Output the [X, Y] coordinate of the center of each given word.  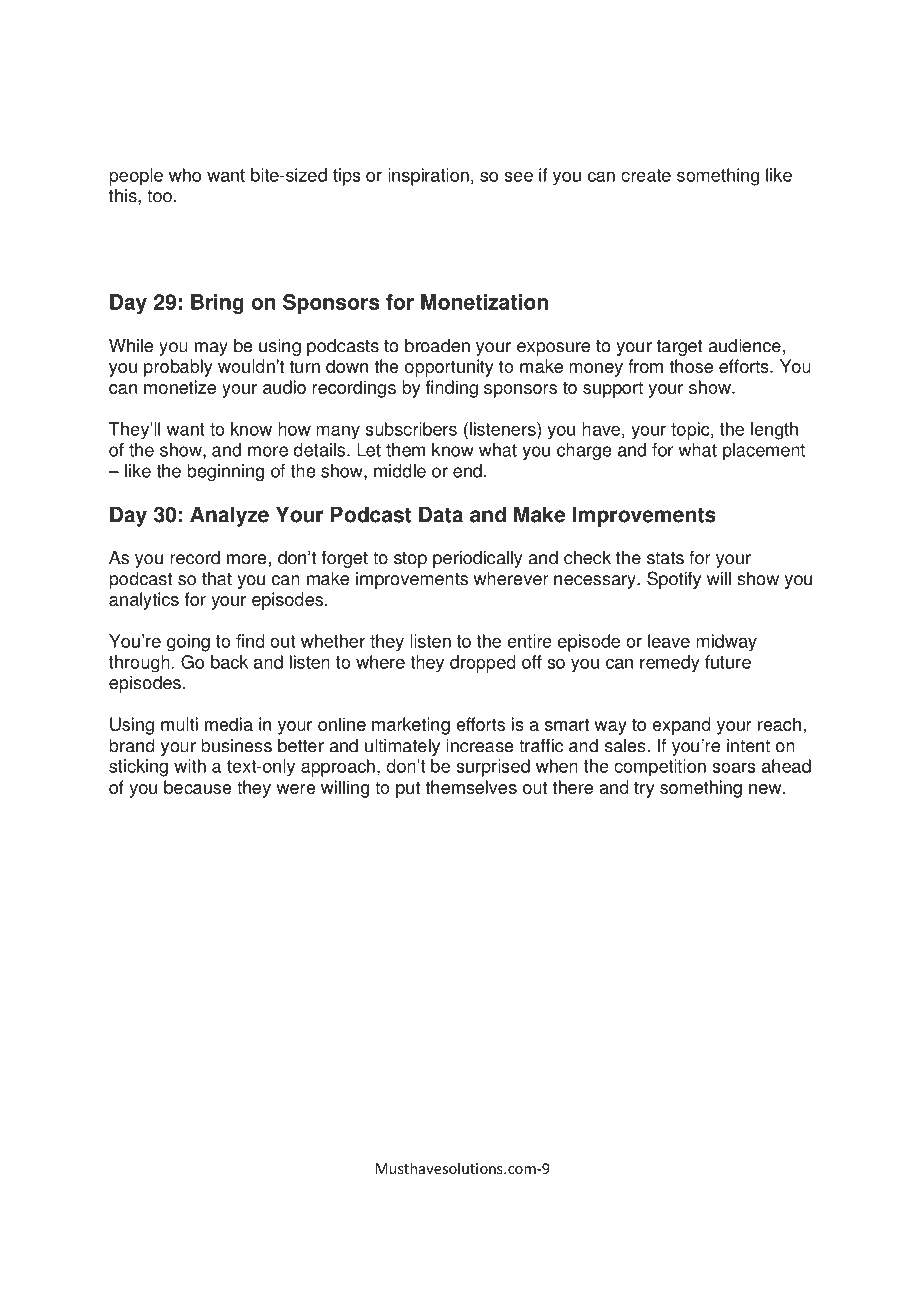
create [646, 175]
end [467, 471]
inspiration [428, 177]
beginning [225, 472]
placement [764, 452]
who [185, 175]
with [190, 766]
